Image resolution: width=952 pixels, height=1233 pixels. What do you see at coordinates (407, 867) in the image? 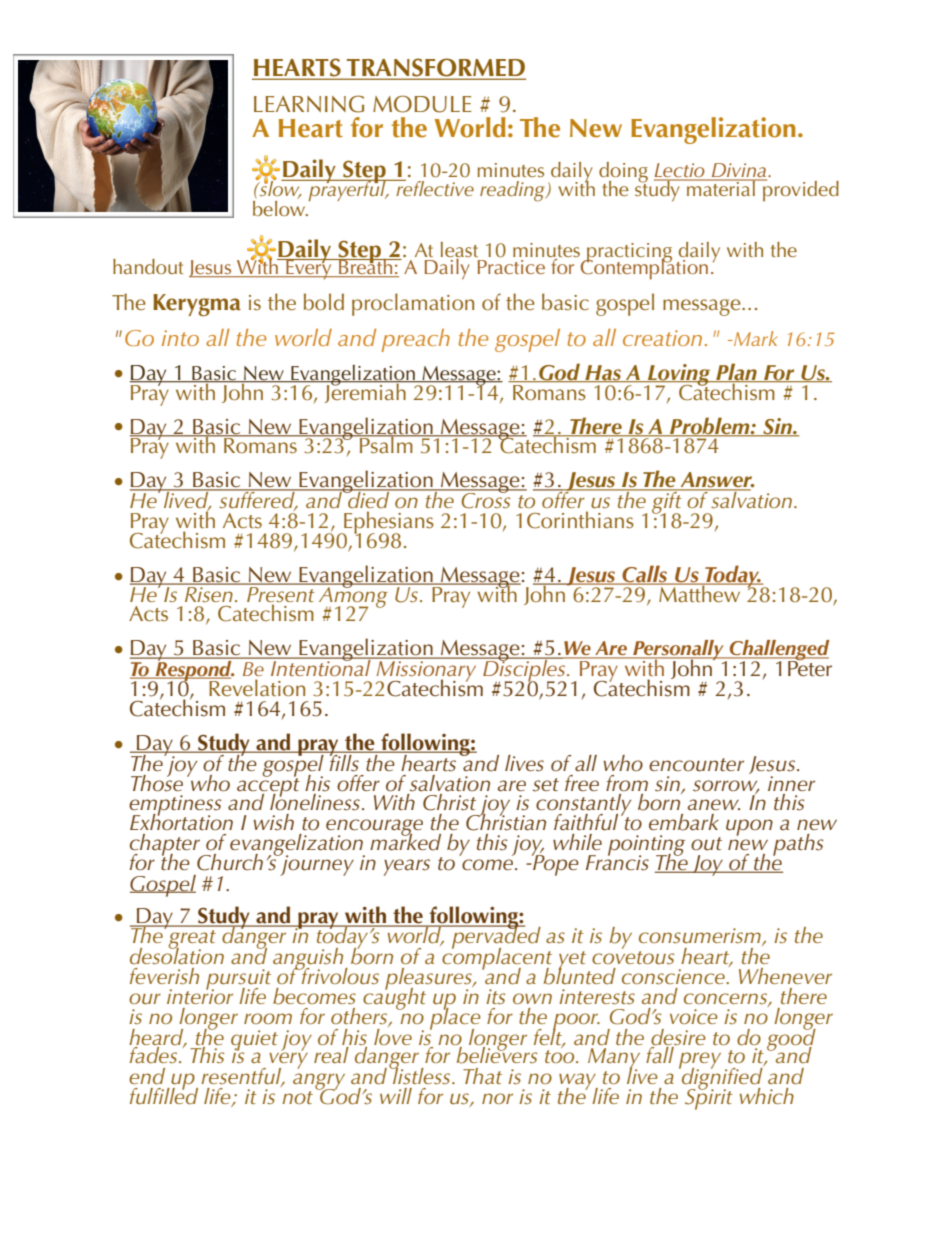
I see `years` at bounding box center [407, 867].
